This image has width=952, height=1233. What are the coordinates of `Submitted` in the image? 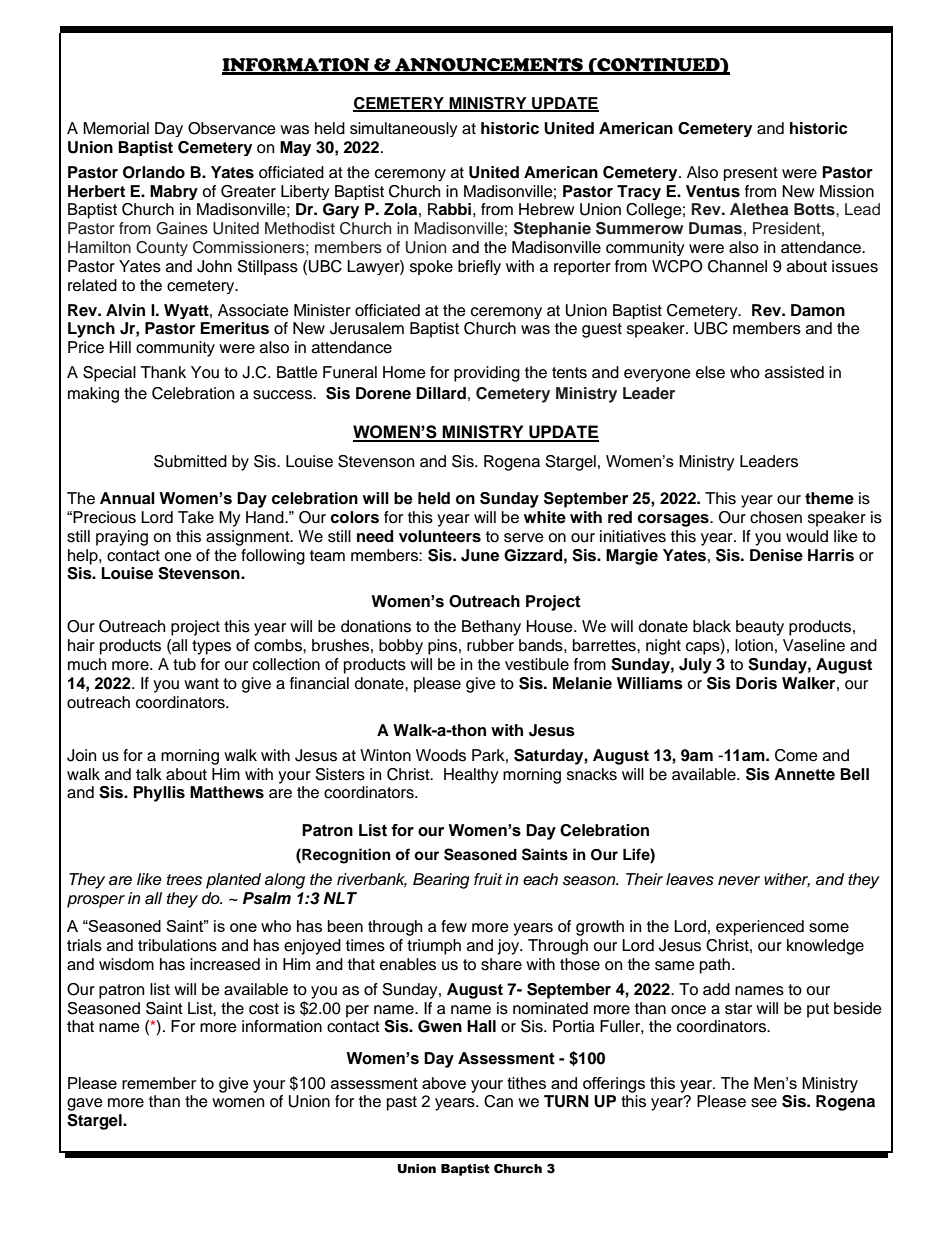 It's located at (190, 461).
